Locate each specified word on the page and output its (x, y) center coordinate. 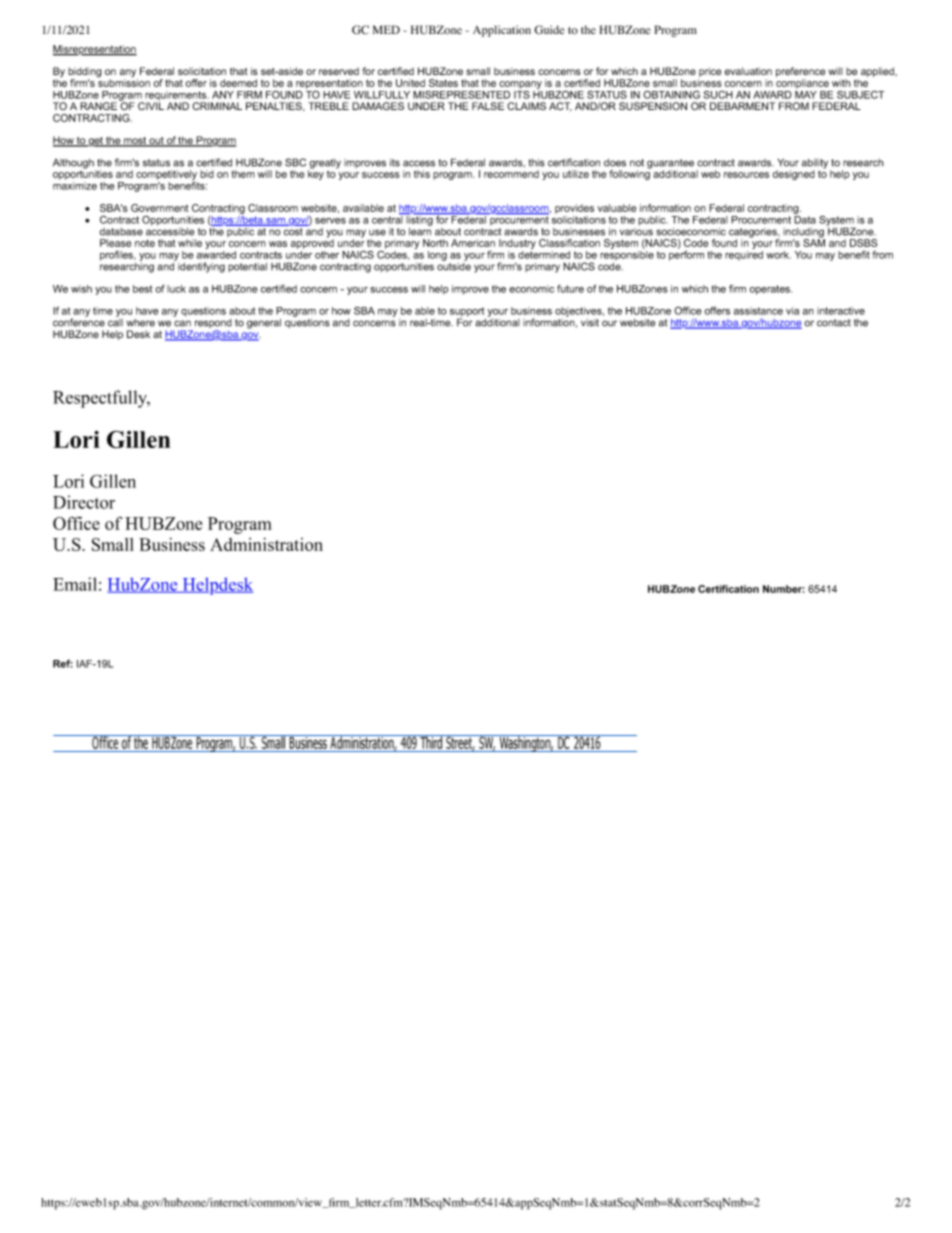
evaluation (748, 71)
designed (794, 175)
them (243, 174)
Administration (266, 544)
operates (771, 290)
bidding (85, 73)
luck (176, 289)
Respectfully (101, 399)
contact (834, 323)
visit (590, 323)
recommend (511, 174)
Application (502, 31)
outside (454, 265)
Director (84, 502)
